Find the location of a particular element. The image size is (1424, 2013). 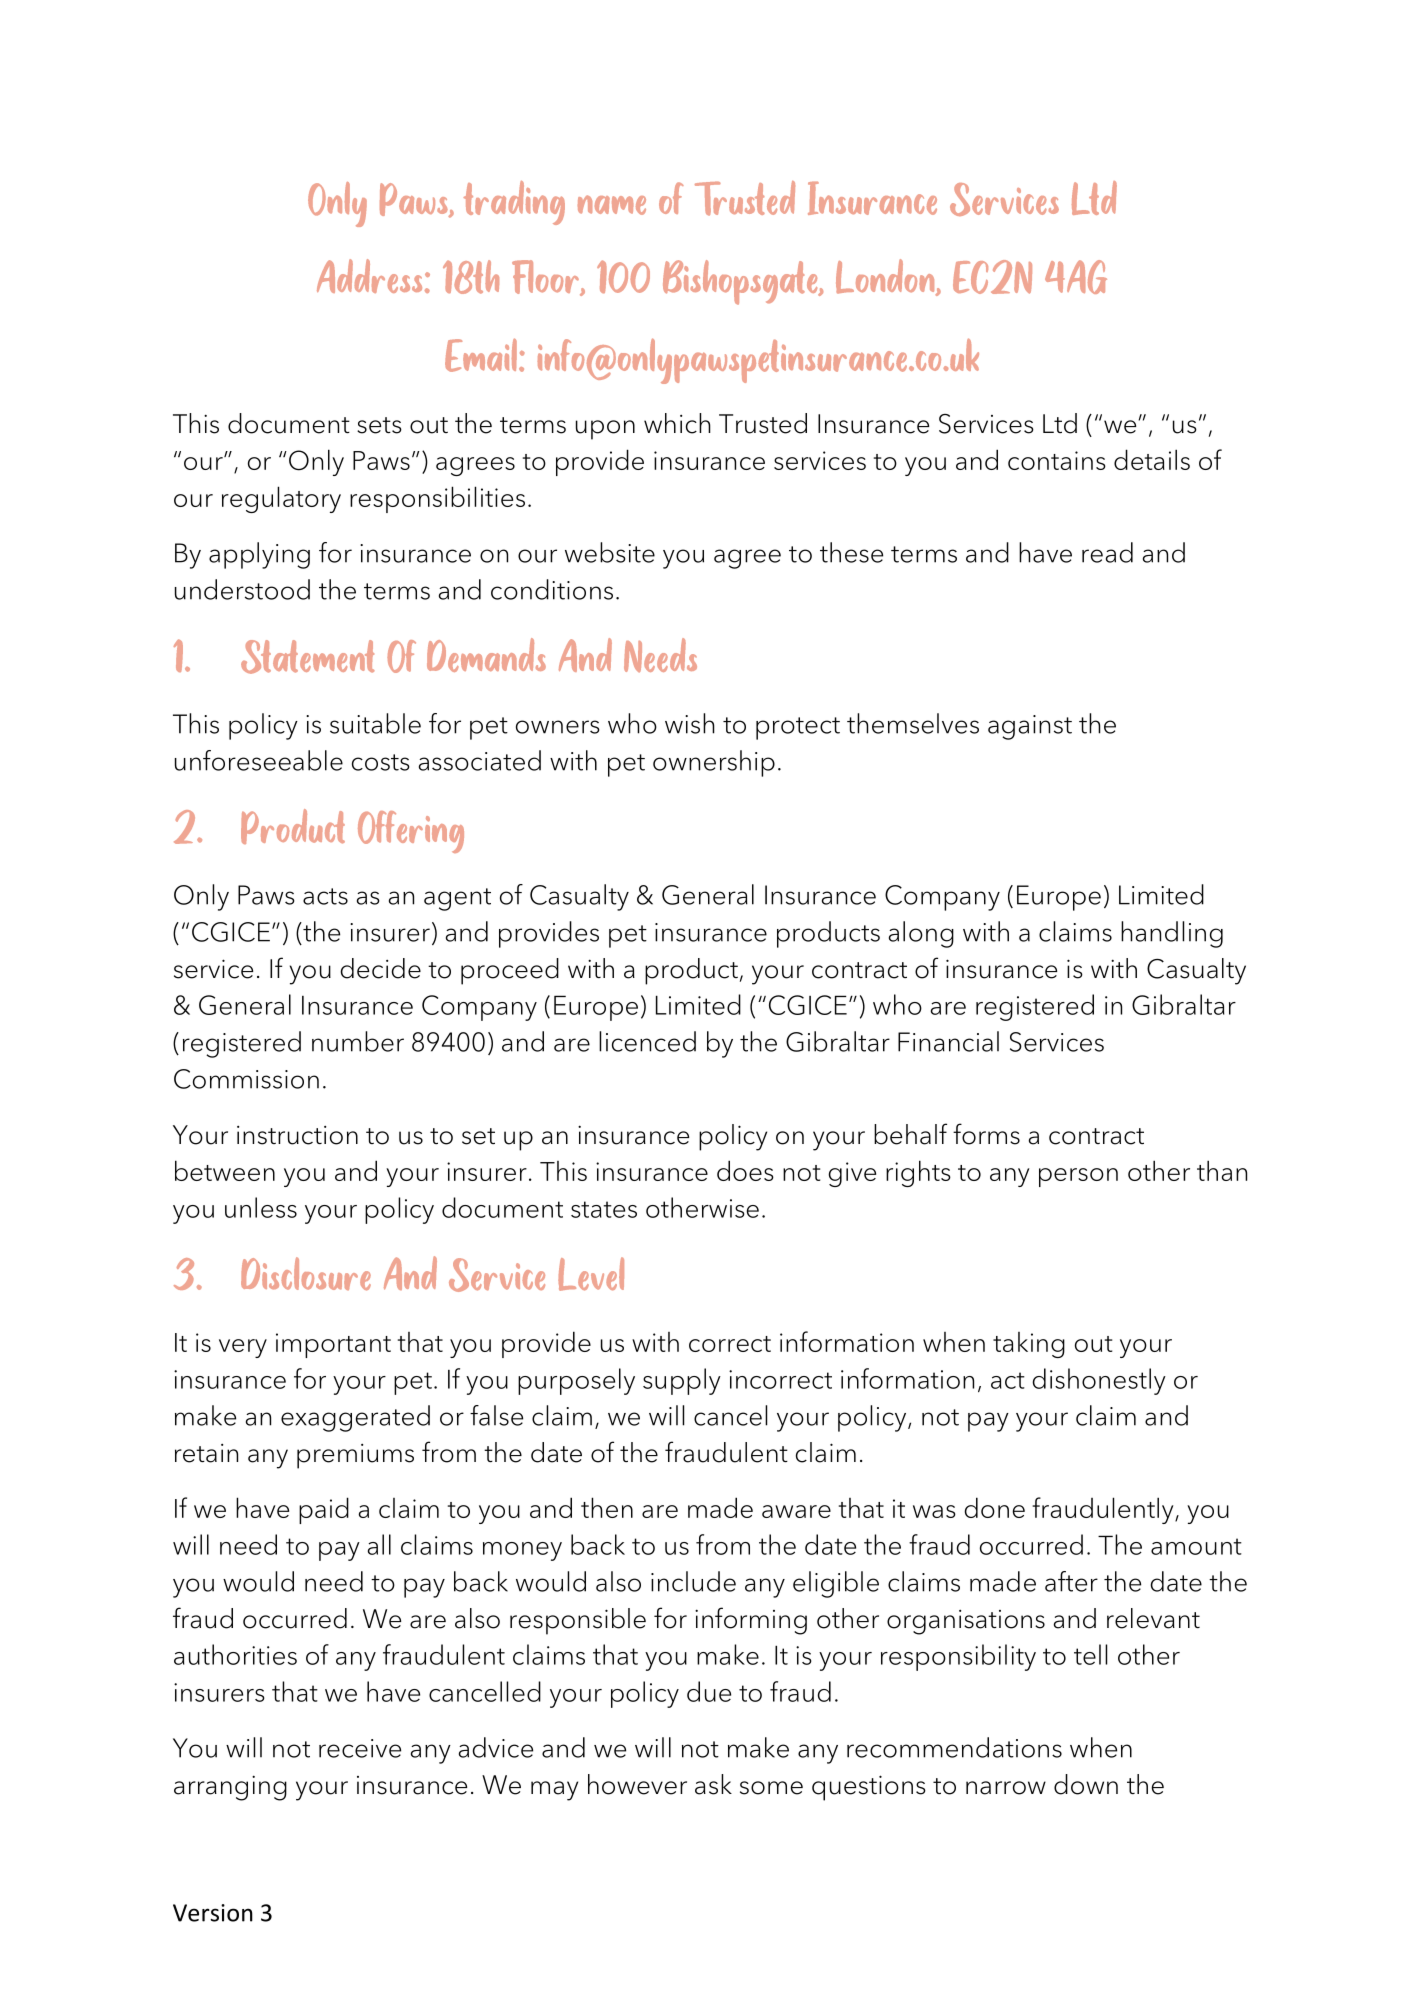

regulatory is located at coordinates (281, 499).
